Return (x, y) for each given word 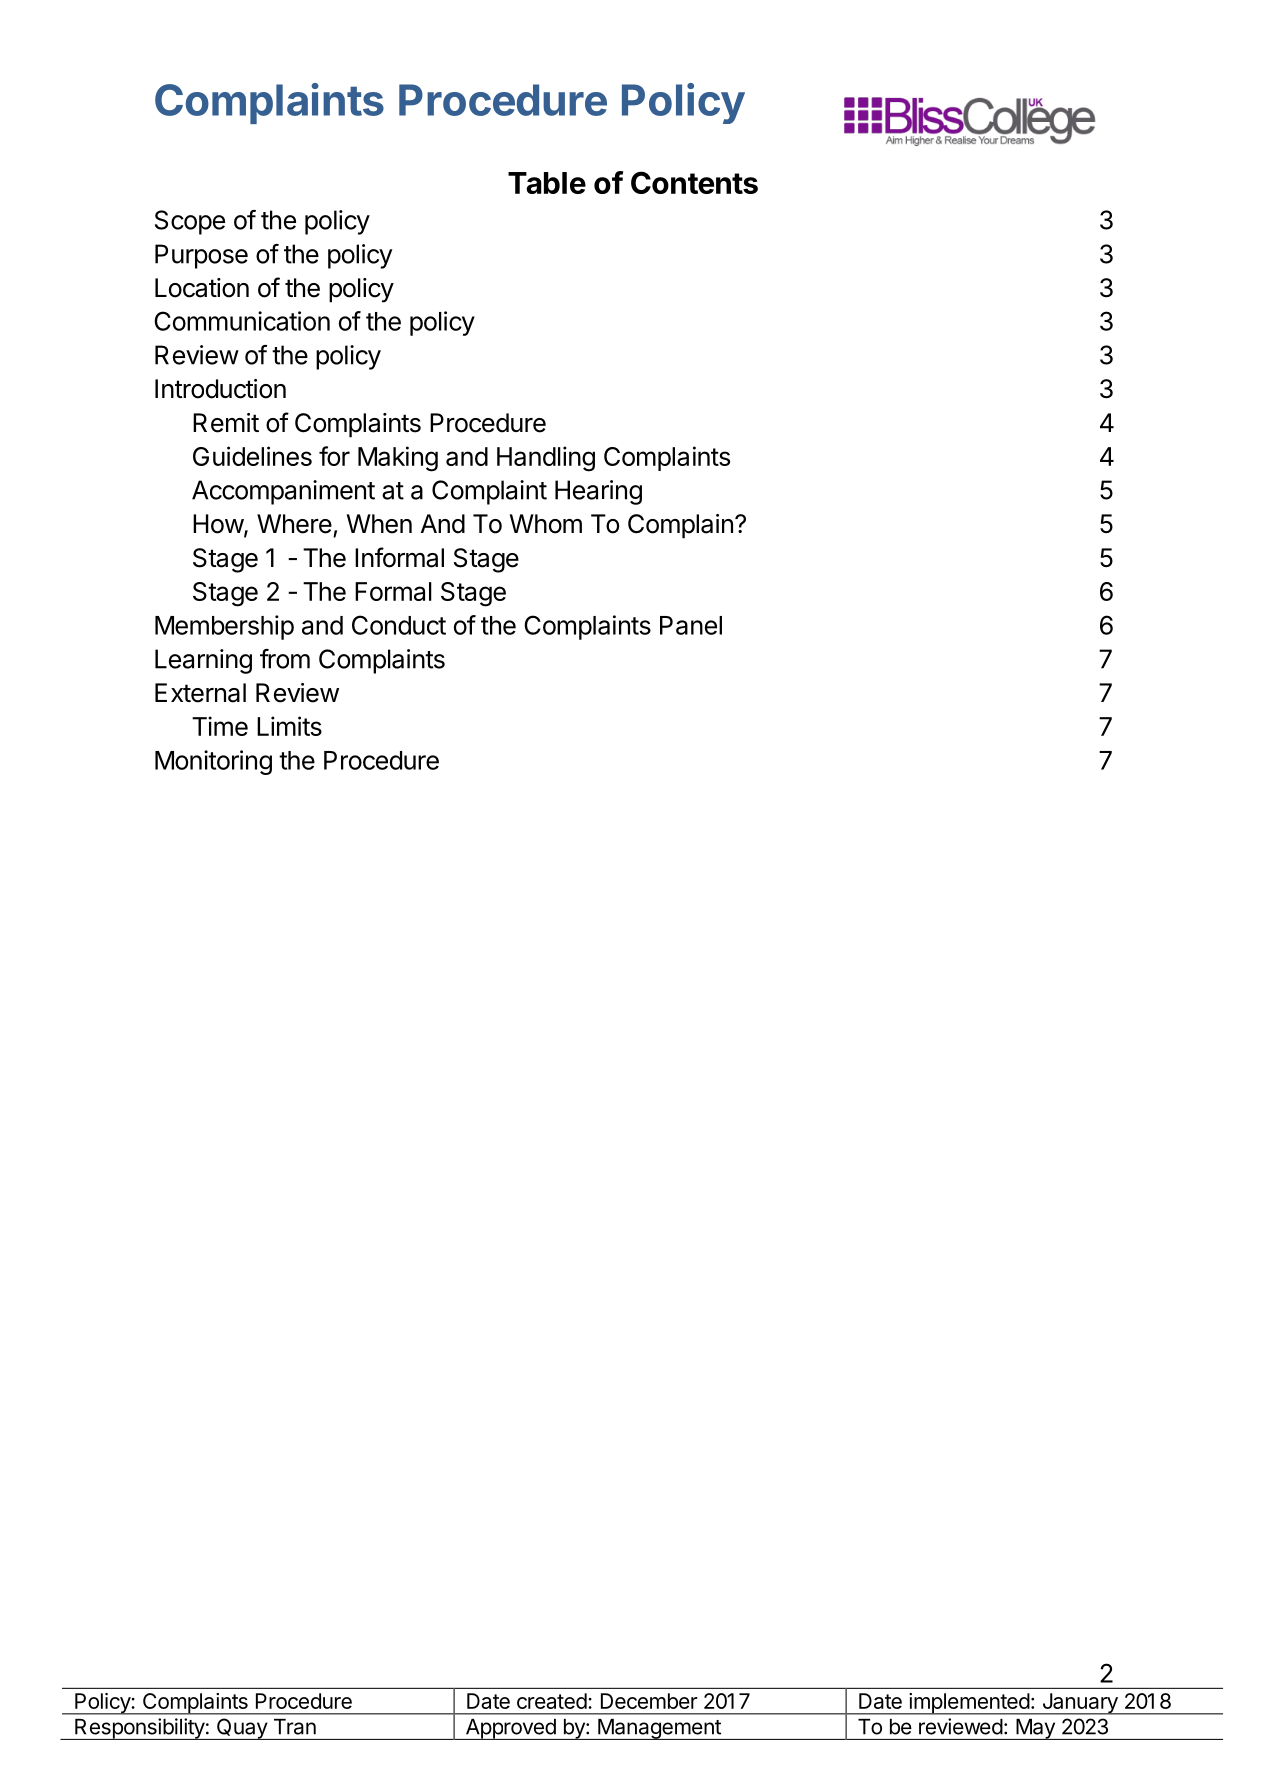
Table (547, 183)
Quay (241, 1729)
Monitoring (213, 762)
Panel (691, 625)
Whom (546, 524)
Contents (694, 182)
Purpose (201, 256)
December (649, 1701)
